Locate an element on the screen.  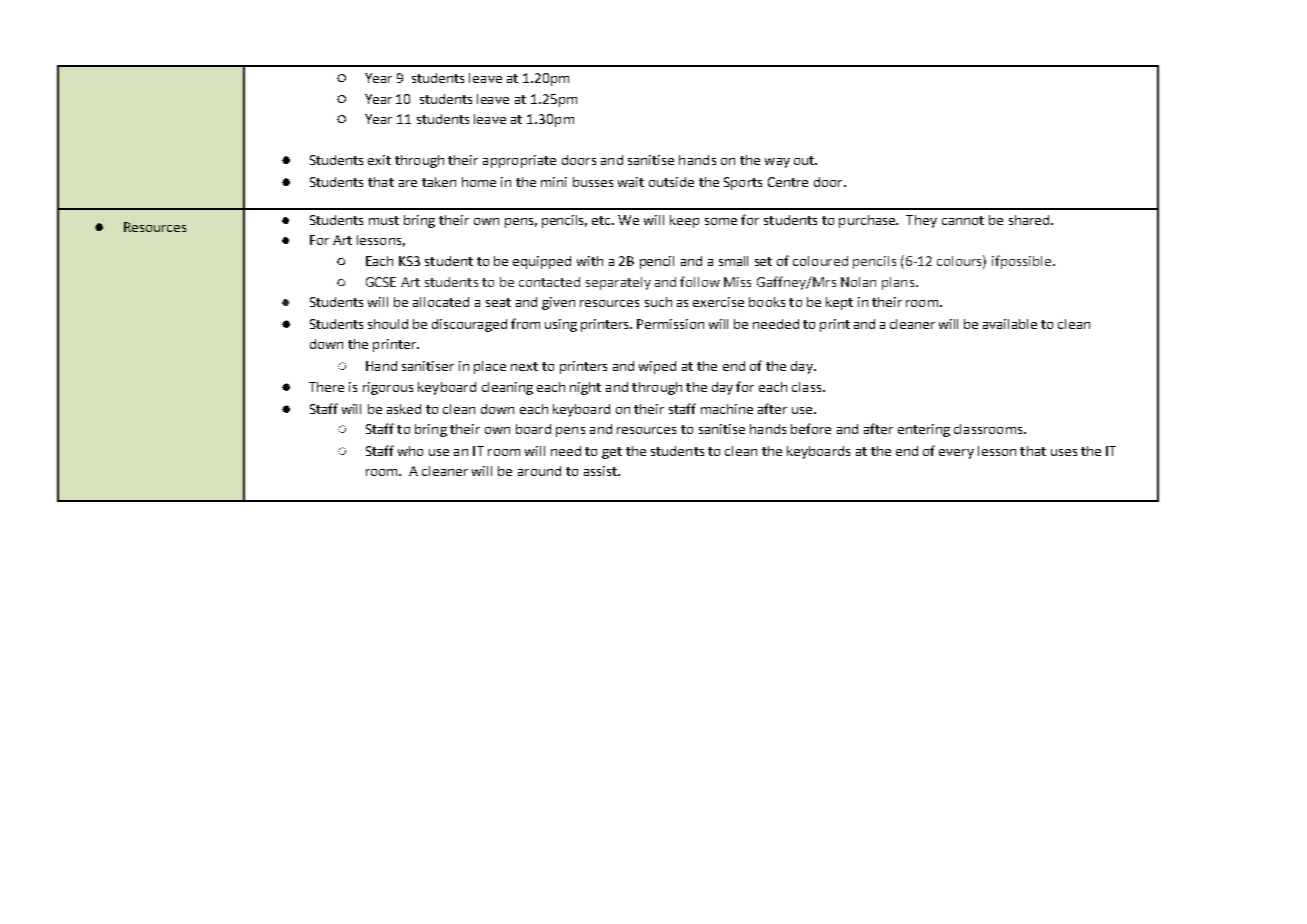
Centre is located at coordinates (788, 182).
